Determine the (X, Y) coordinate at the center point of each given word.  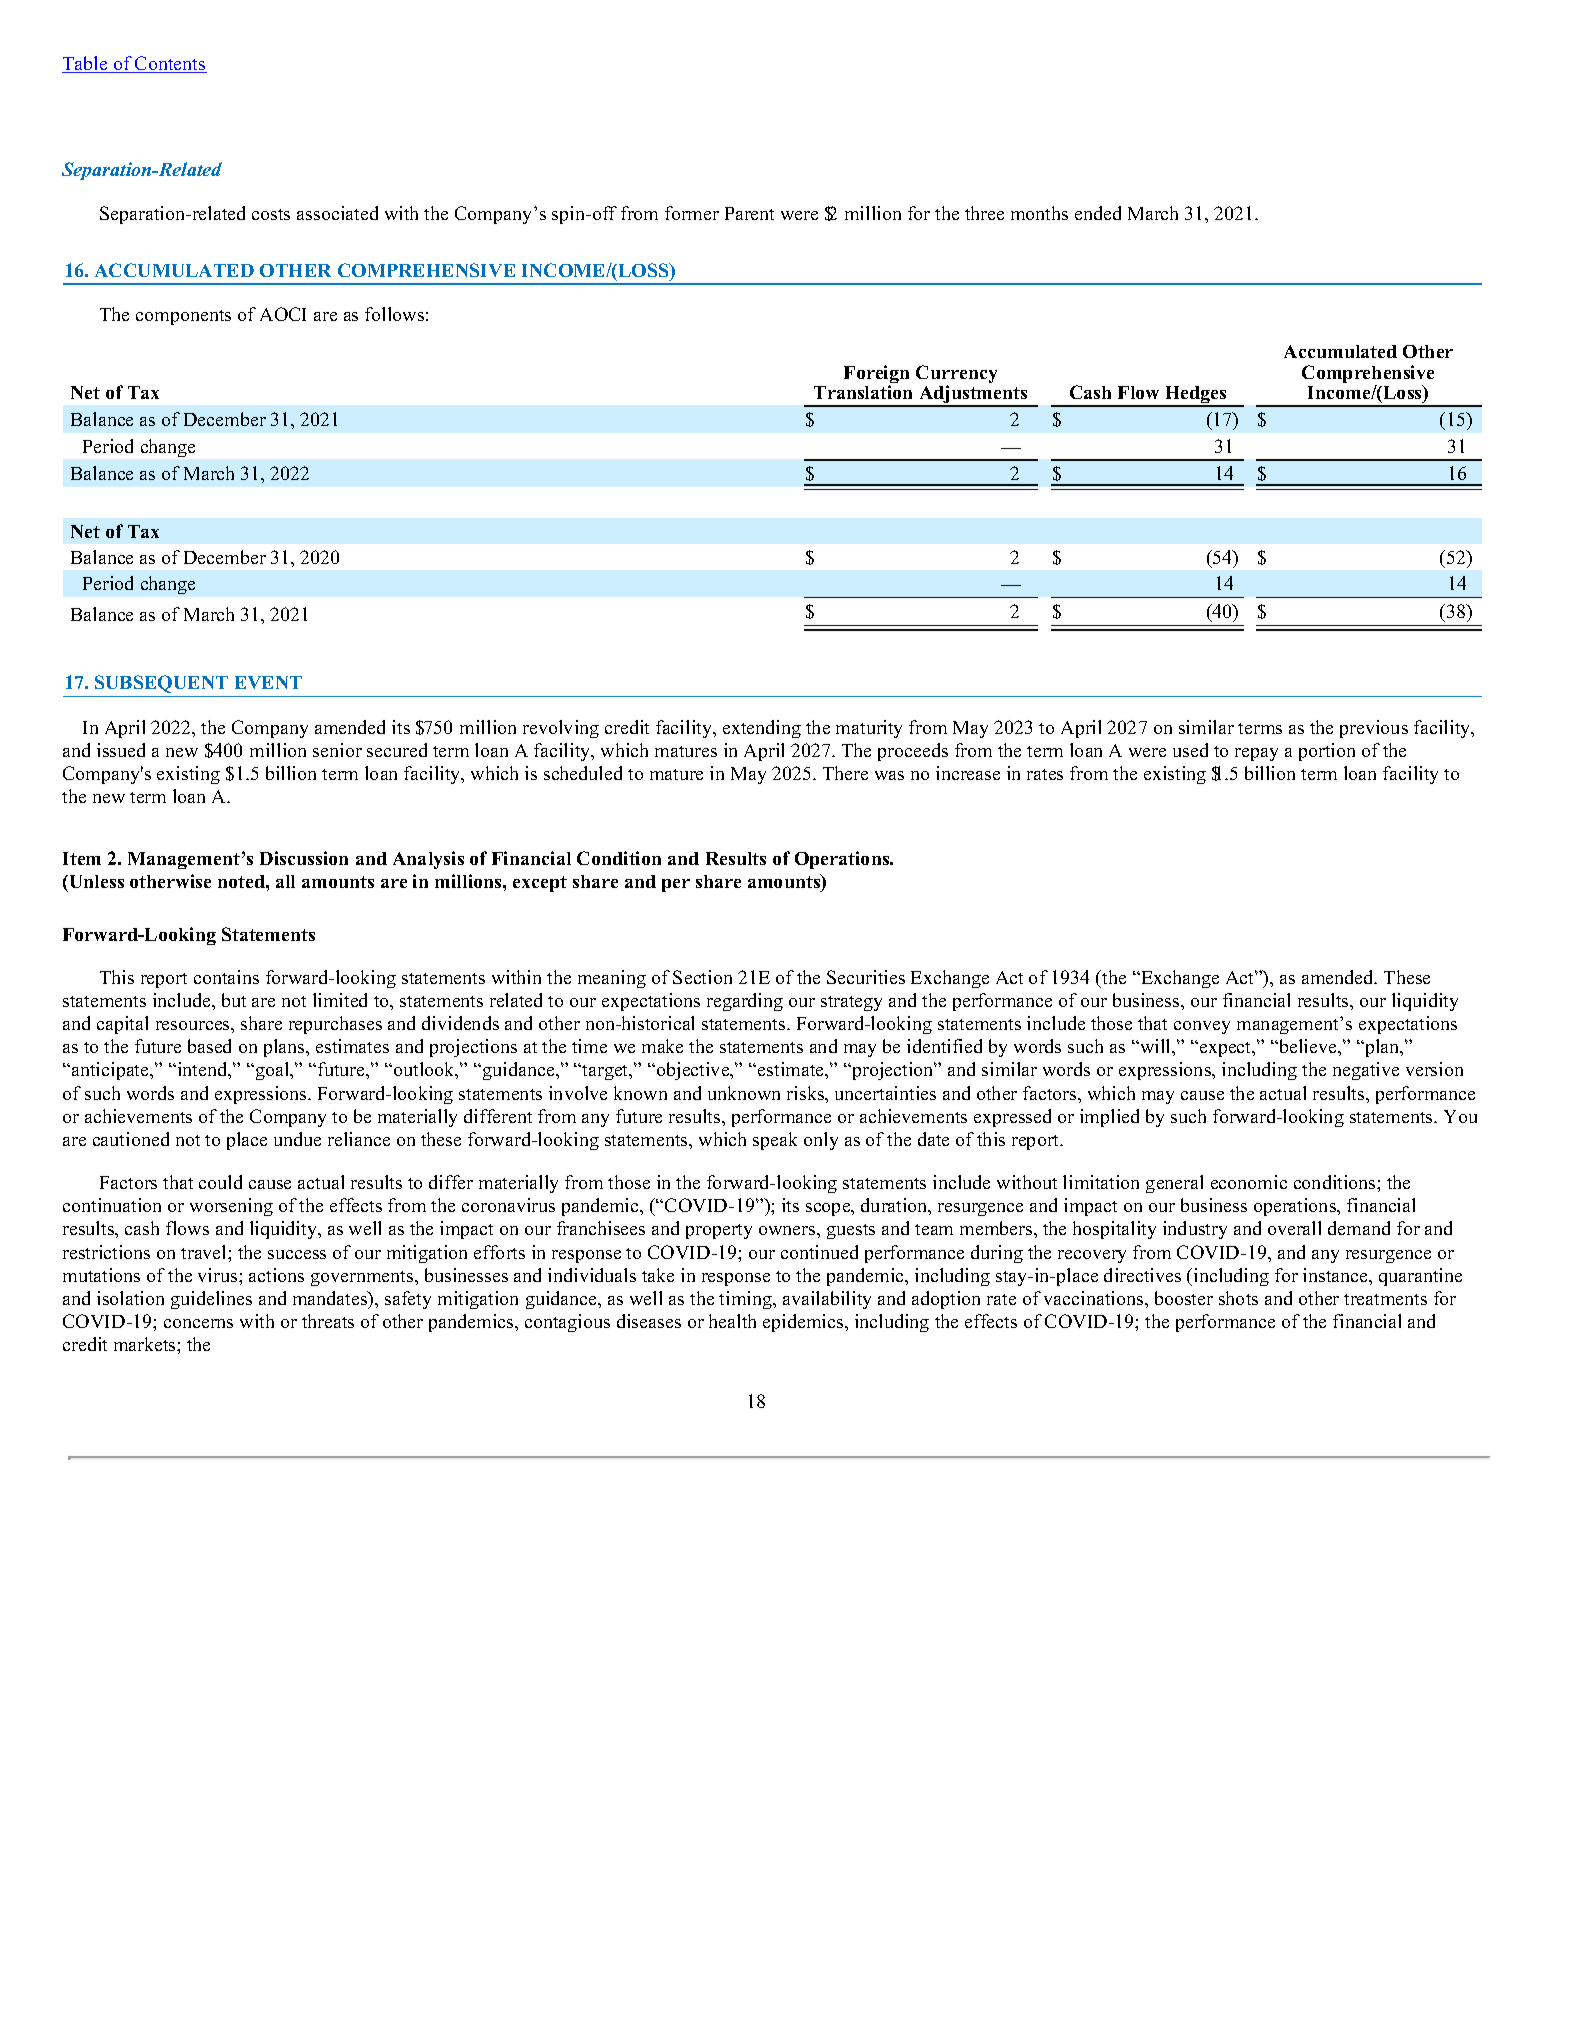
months (1039, 213)
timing (747, 1300)
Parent (749, 213)
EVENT (268, 682)
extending (762, 729)
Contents (170, 64)
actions (276, 1275)
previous (1374, 729)
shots (1238, 1298)
